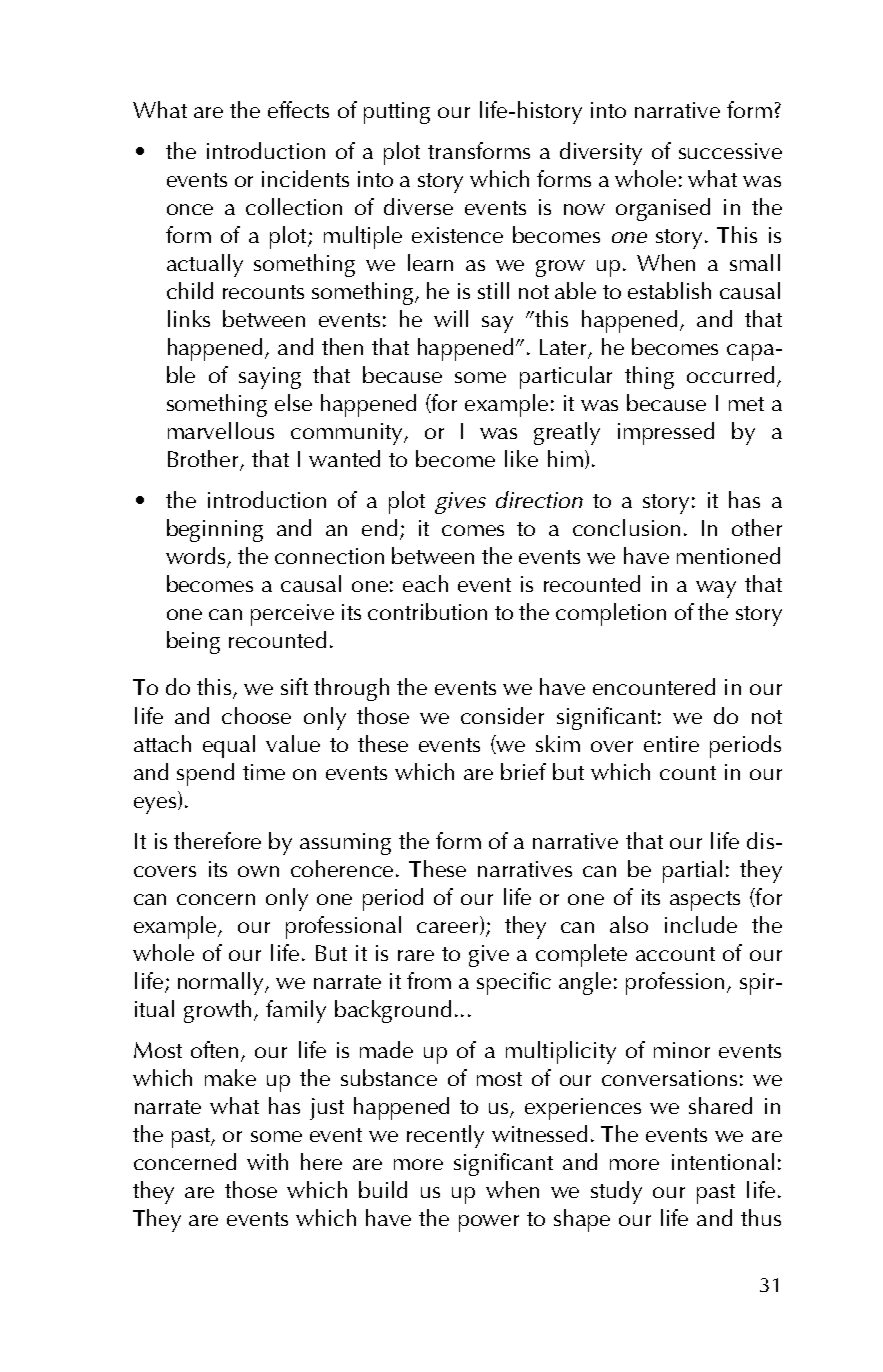  I want to click on successive, so click(730, 151).
